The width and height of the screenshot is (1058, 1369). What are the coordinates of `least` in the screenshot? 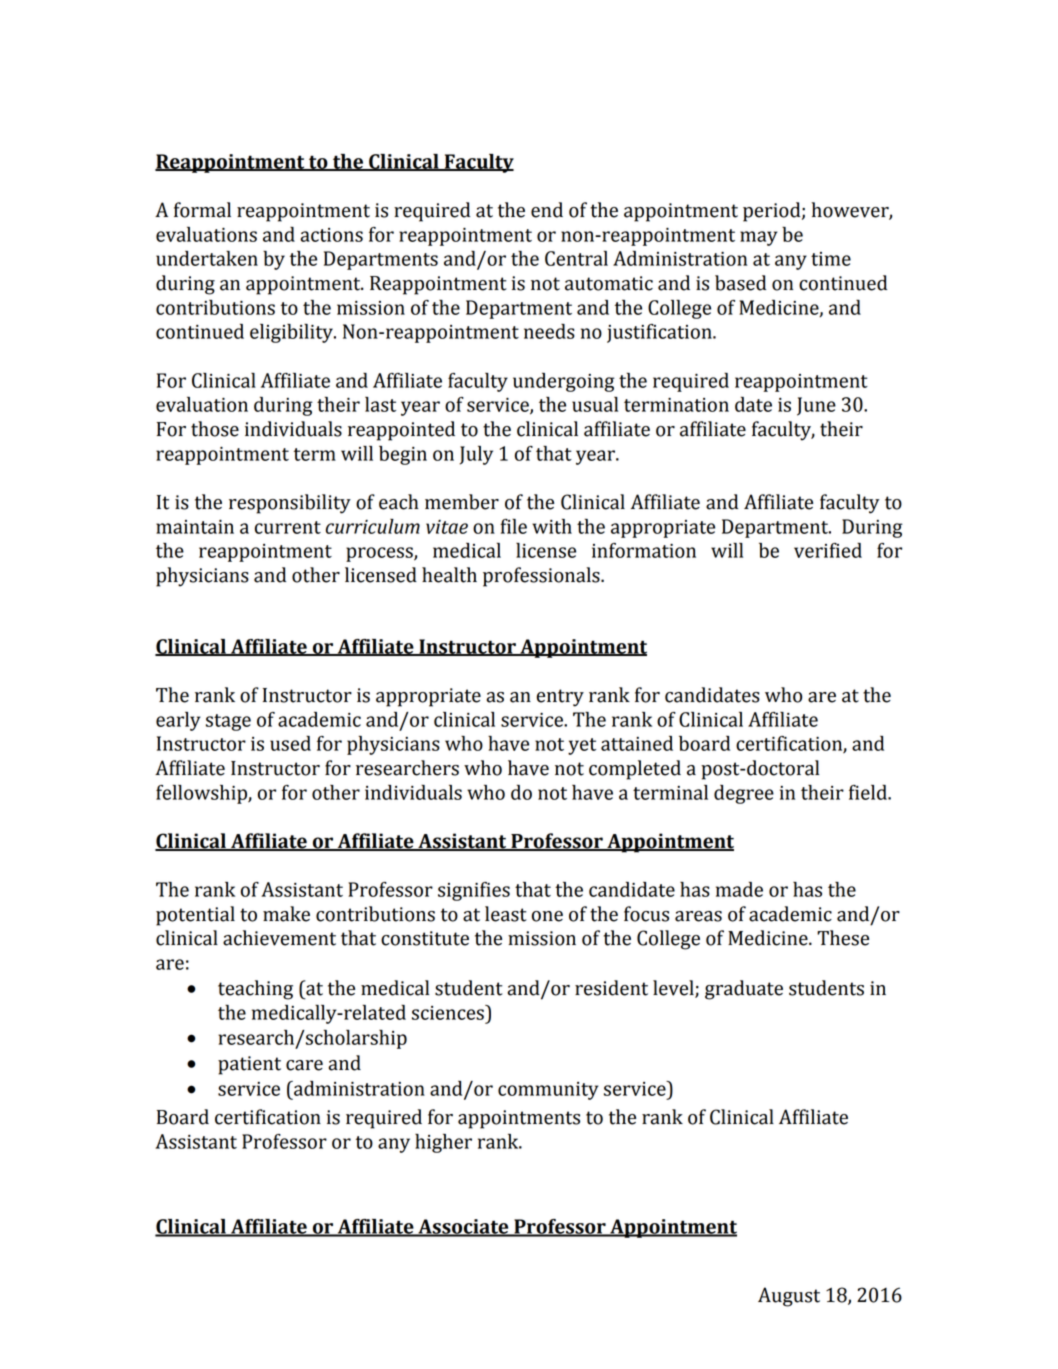 It's located at (506, 914).
